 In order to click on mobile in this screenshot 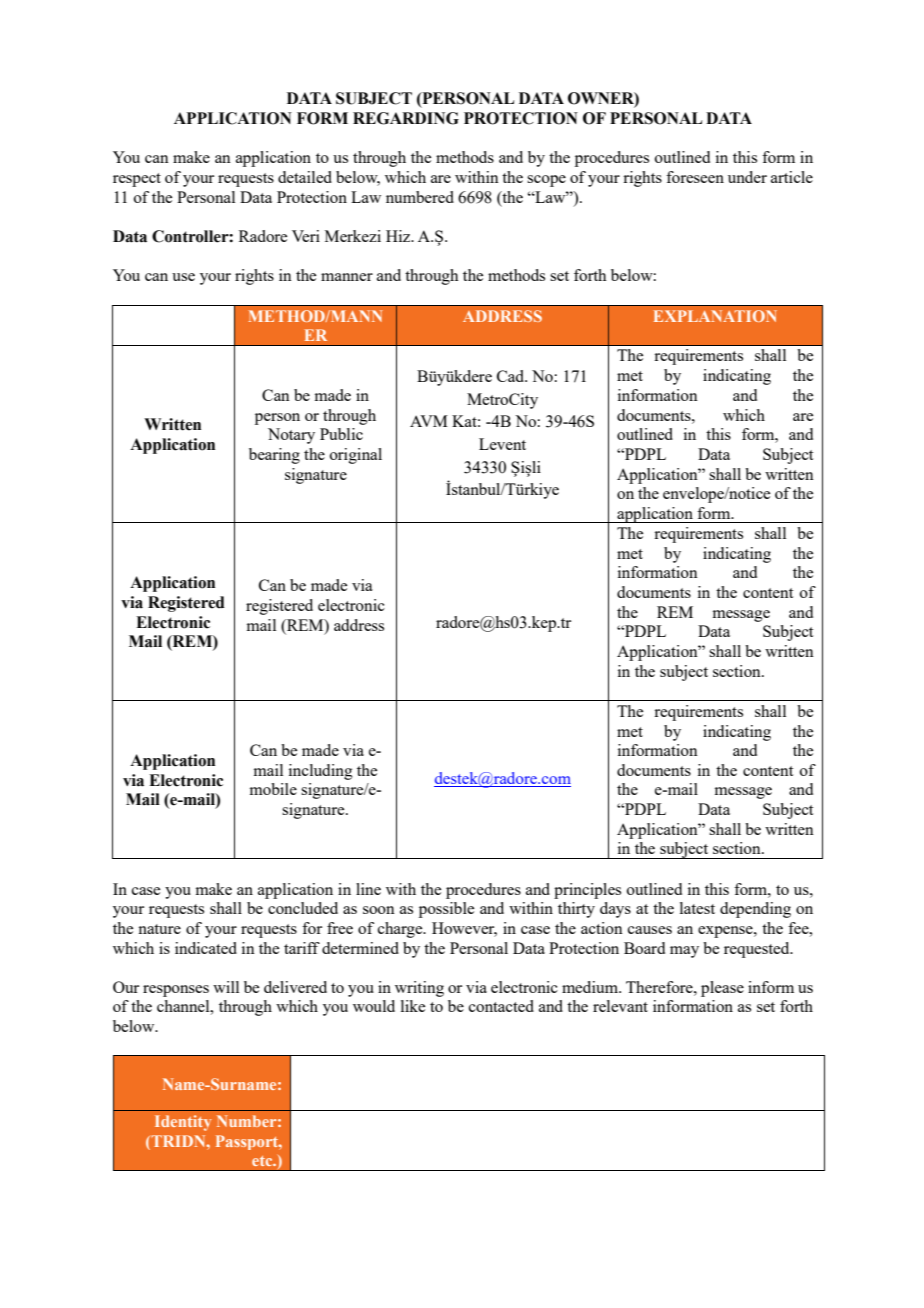, I will do `click(273, 789)`.
